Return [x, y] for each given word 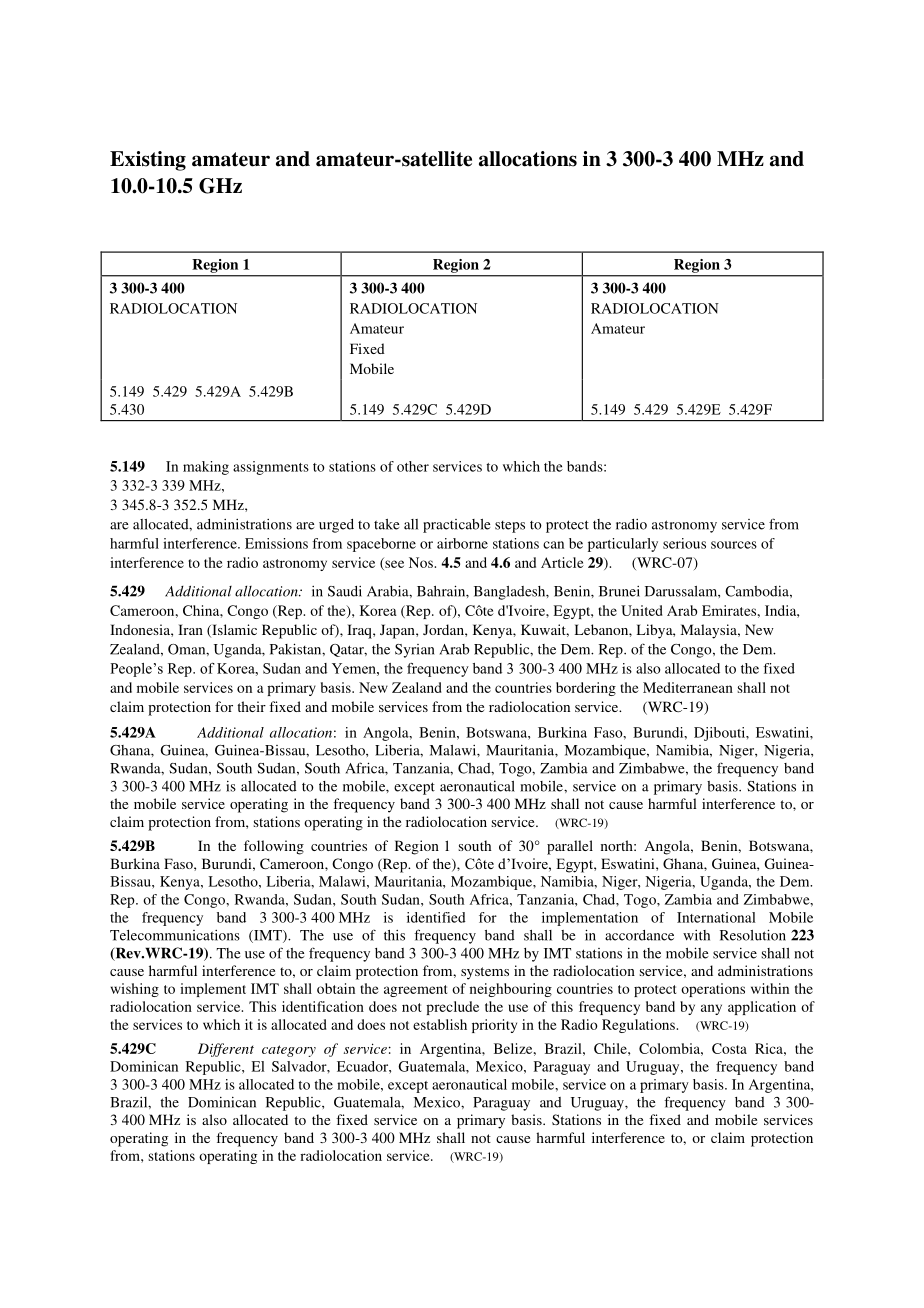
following [274, 847]
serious [684, 543]
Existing [148, 161]
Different [226, 1050]
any [711, 1009]
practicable [457, 526]
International [716, 917]
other [413, 466]
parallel [570, 847]
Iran [190, 629]
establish [440, 1024]
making [206, 468]
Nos [422, 562]
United [642, 610]
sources [734, 545]
